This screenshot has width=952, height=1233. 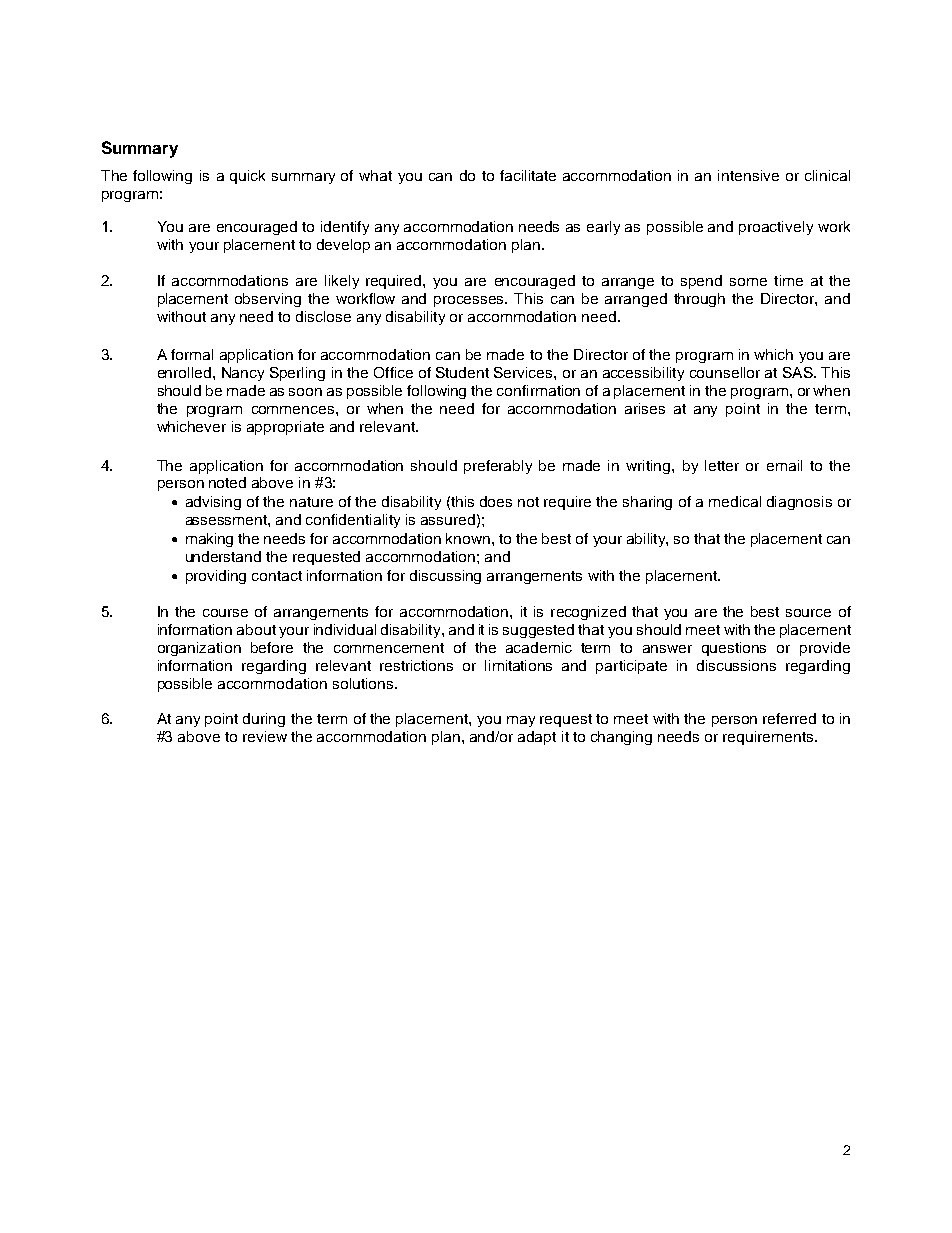 What do you see at coordinates (722, 465) in the screenshot?
I see `letter` at bounding box center [722, 465].
